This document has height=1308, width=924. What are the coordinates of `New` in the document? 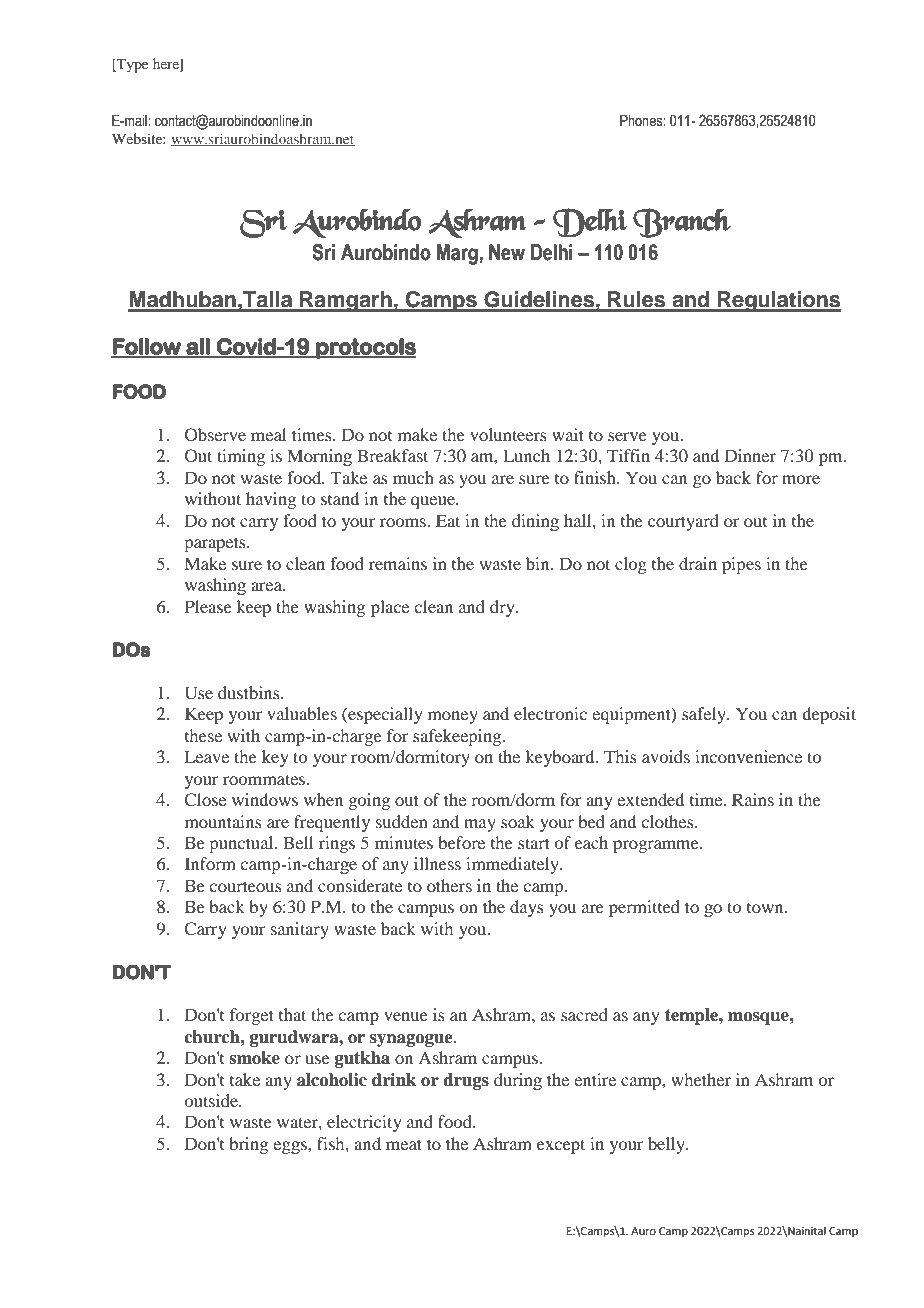 It's located at (507, 252).
